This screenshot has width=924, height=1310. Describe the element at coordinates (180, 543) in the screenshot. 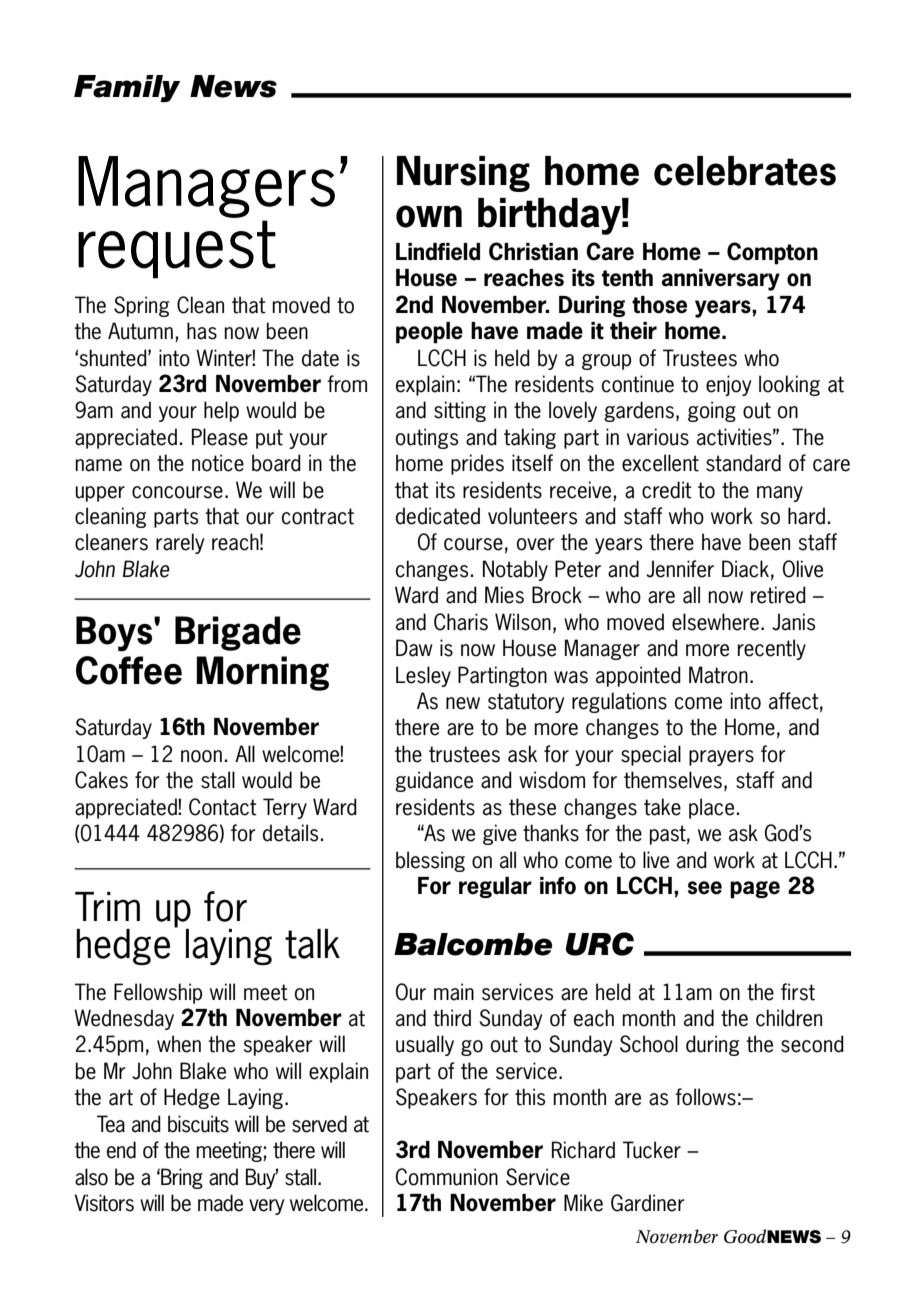

I see `rarely` at that location.
